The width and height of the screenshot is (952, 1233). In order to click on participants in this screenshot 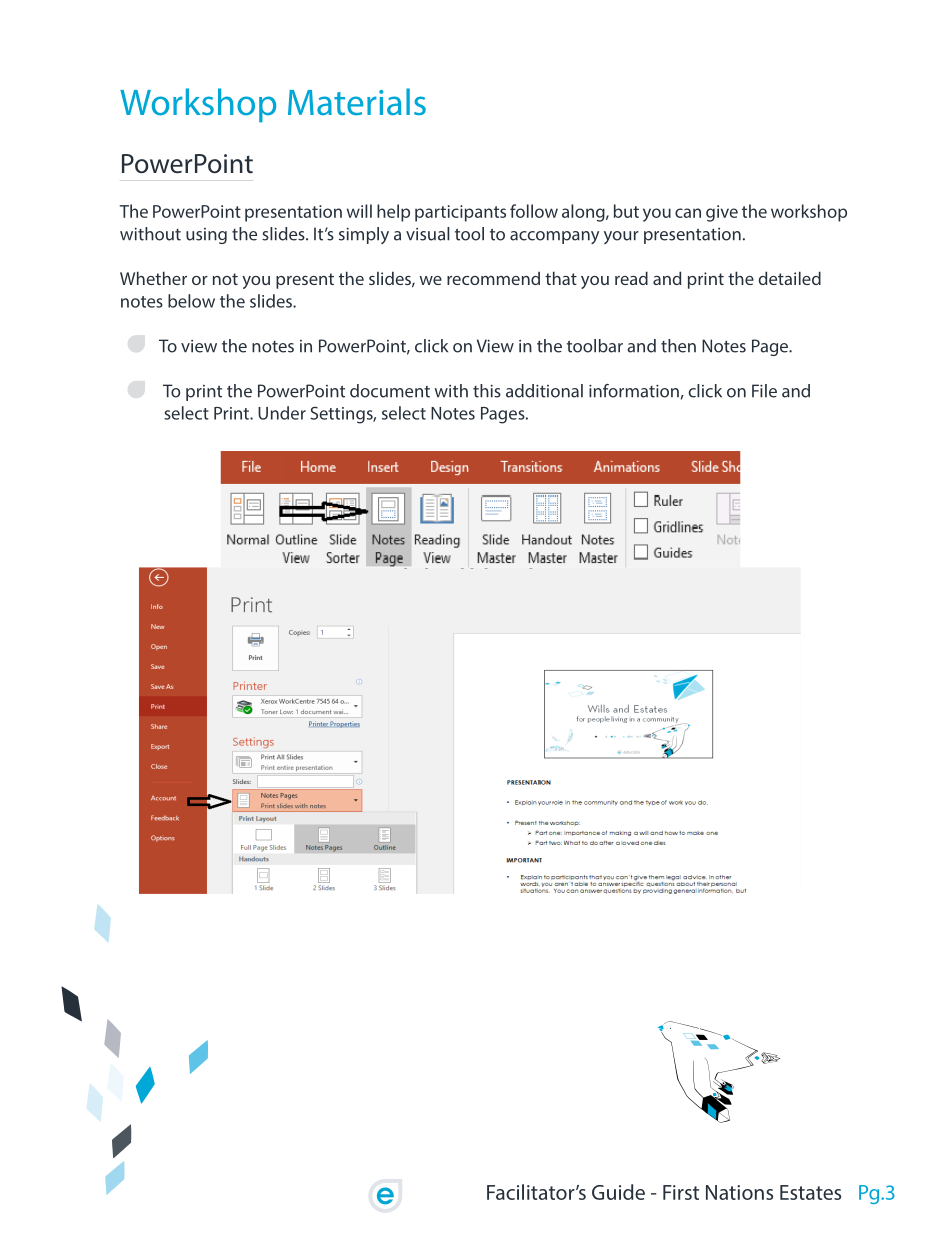, I will do `click(460, 213)`.
